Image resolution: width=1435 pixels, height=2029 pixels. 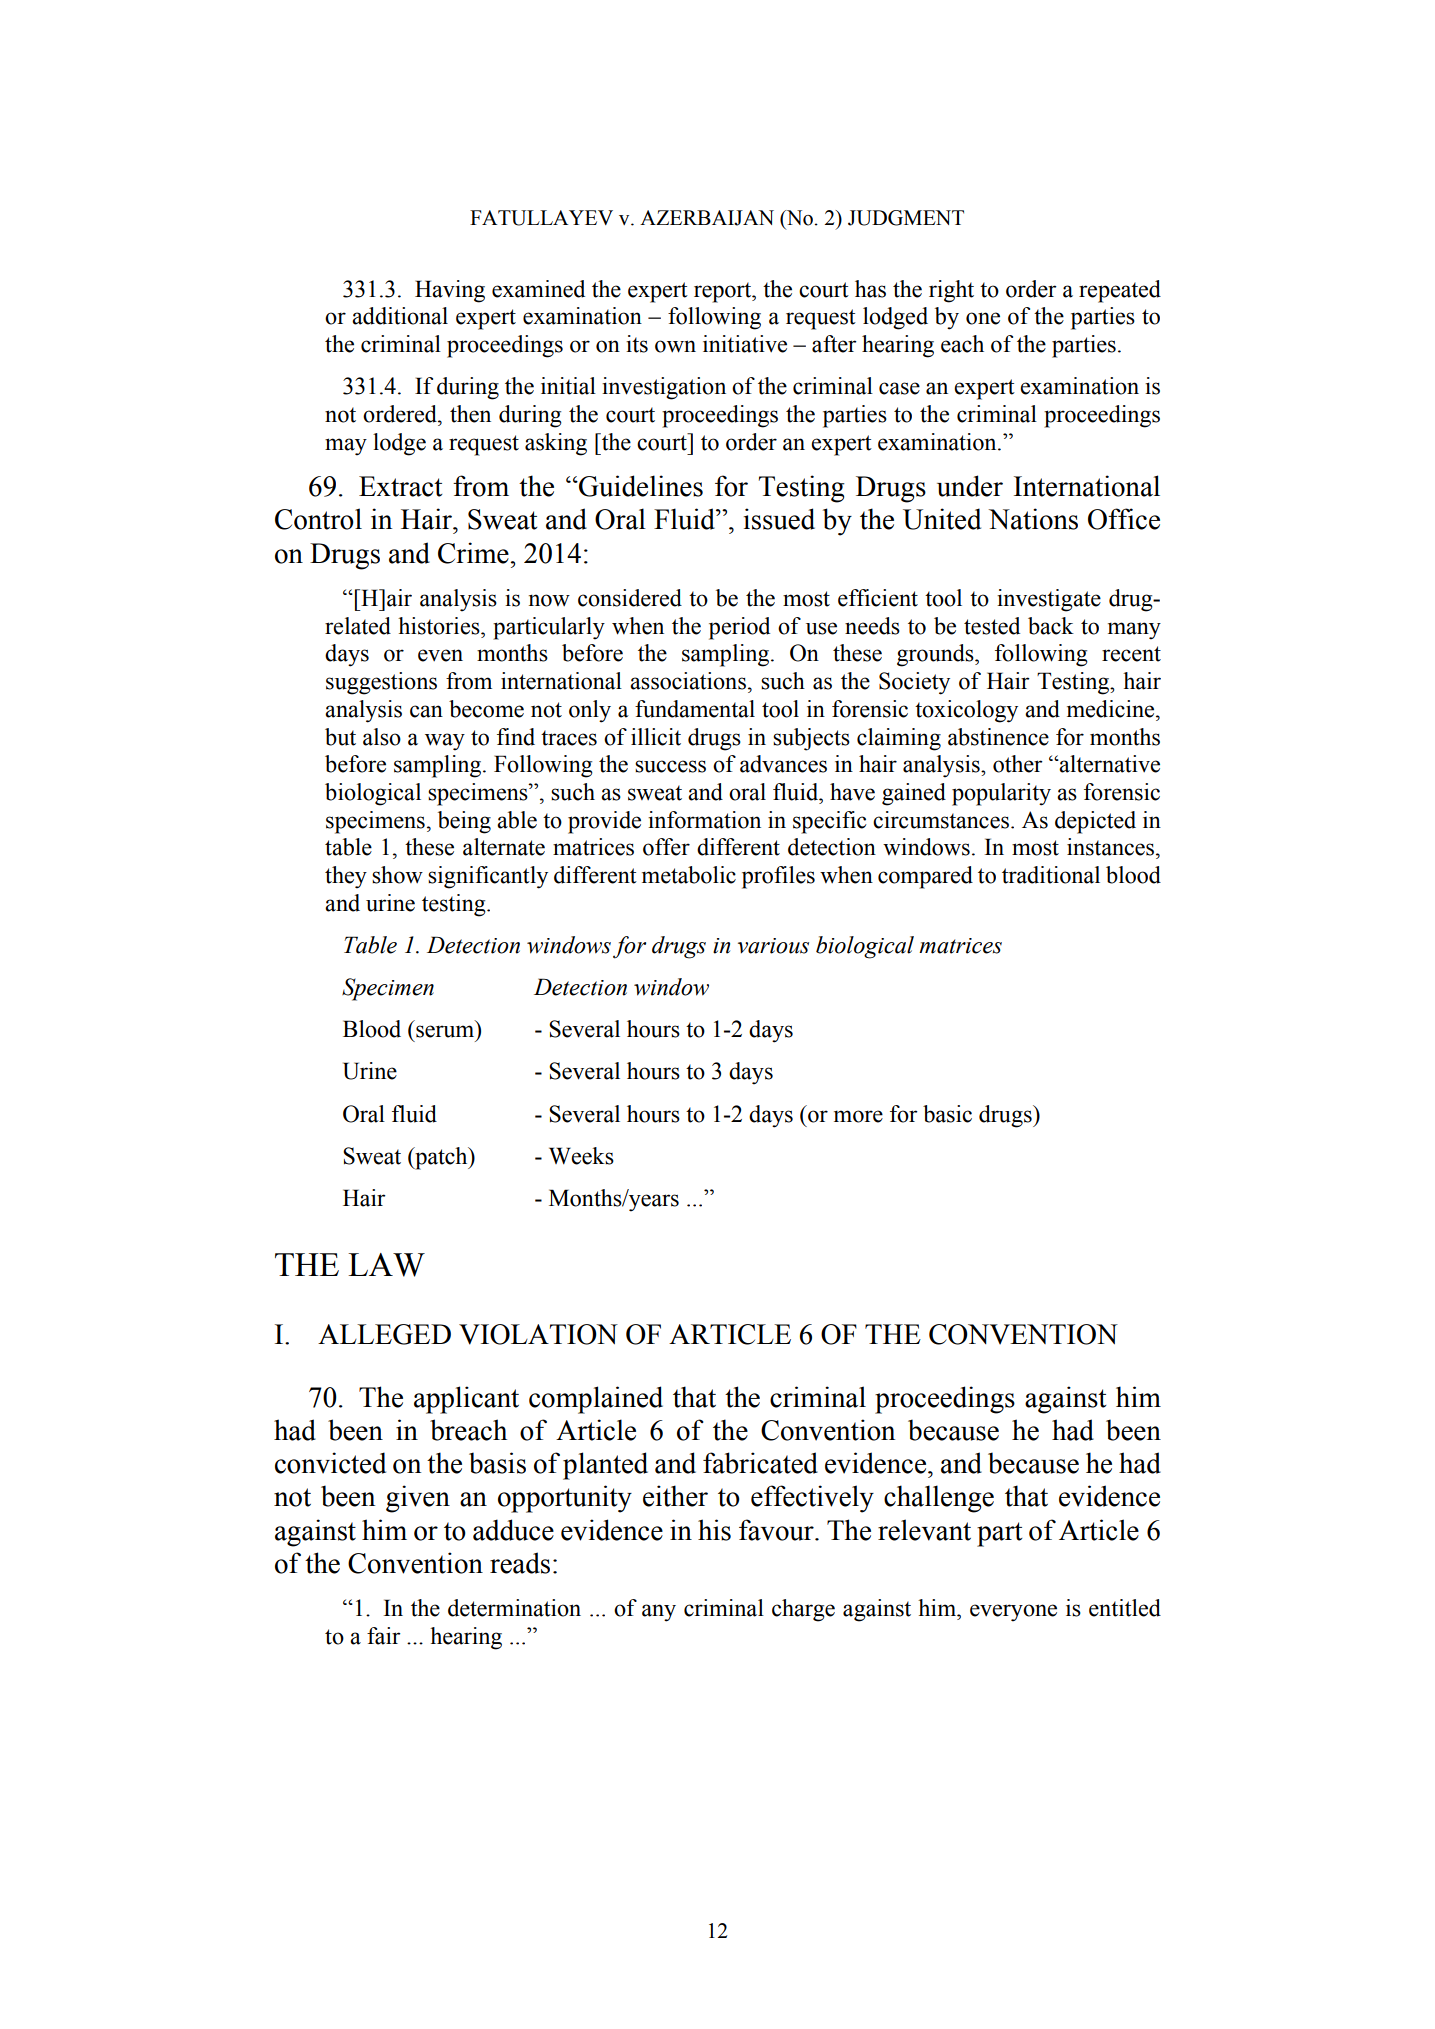 I want to click on investigate, so click(x=1049, y=600).
